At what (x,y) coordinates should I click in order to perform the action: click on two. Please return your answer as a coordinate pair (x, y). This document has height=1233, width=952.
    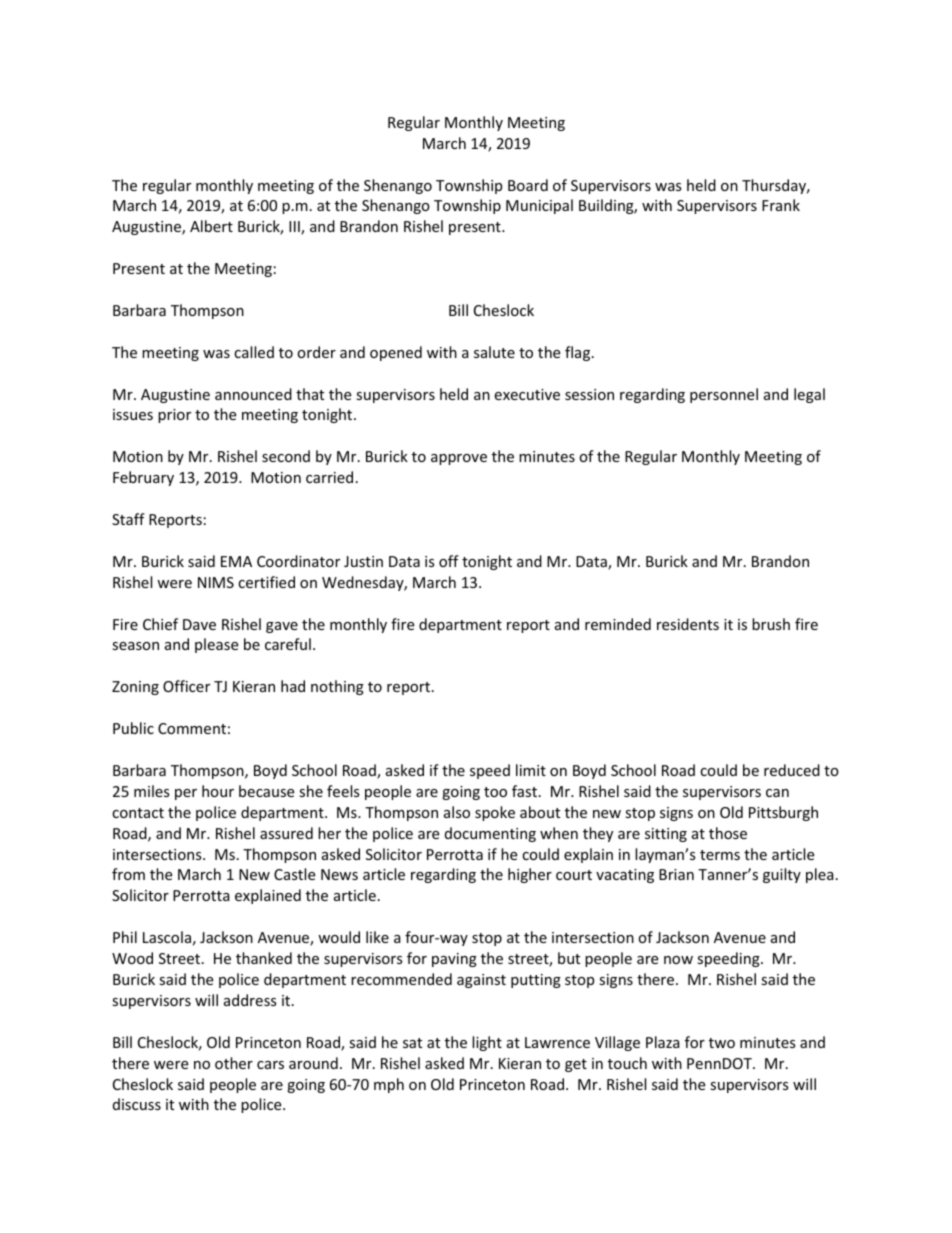
    Looking at the image, I should click on (722, 1043).
